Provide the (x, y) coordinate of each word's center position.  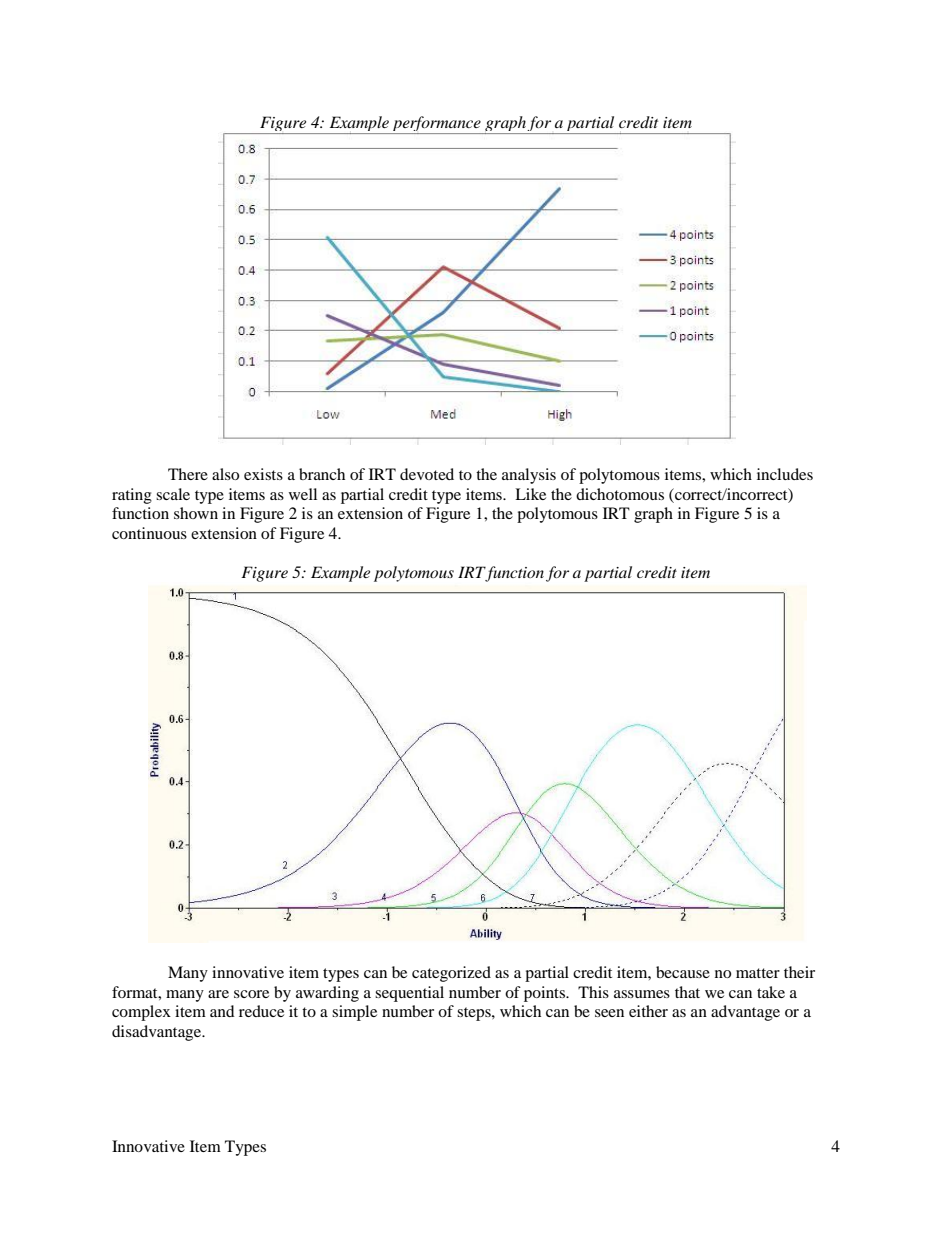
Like (530, 494)
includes (785, 474)
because (683, 972)
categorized (451, 974)
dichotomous (620, 494)
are (218, 994)
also (225, 474)
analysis (529, 476)
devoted (427, 474)
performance (436, 125)
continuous (149, 533)
